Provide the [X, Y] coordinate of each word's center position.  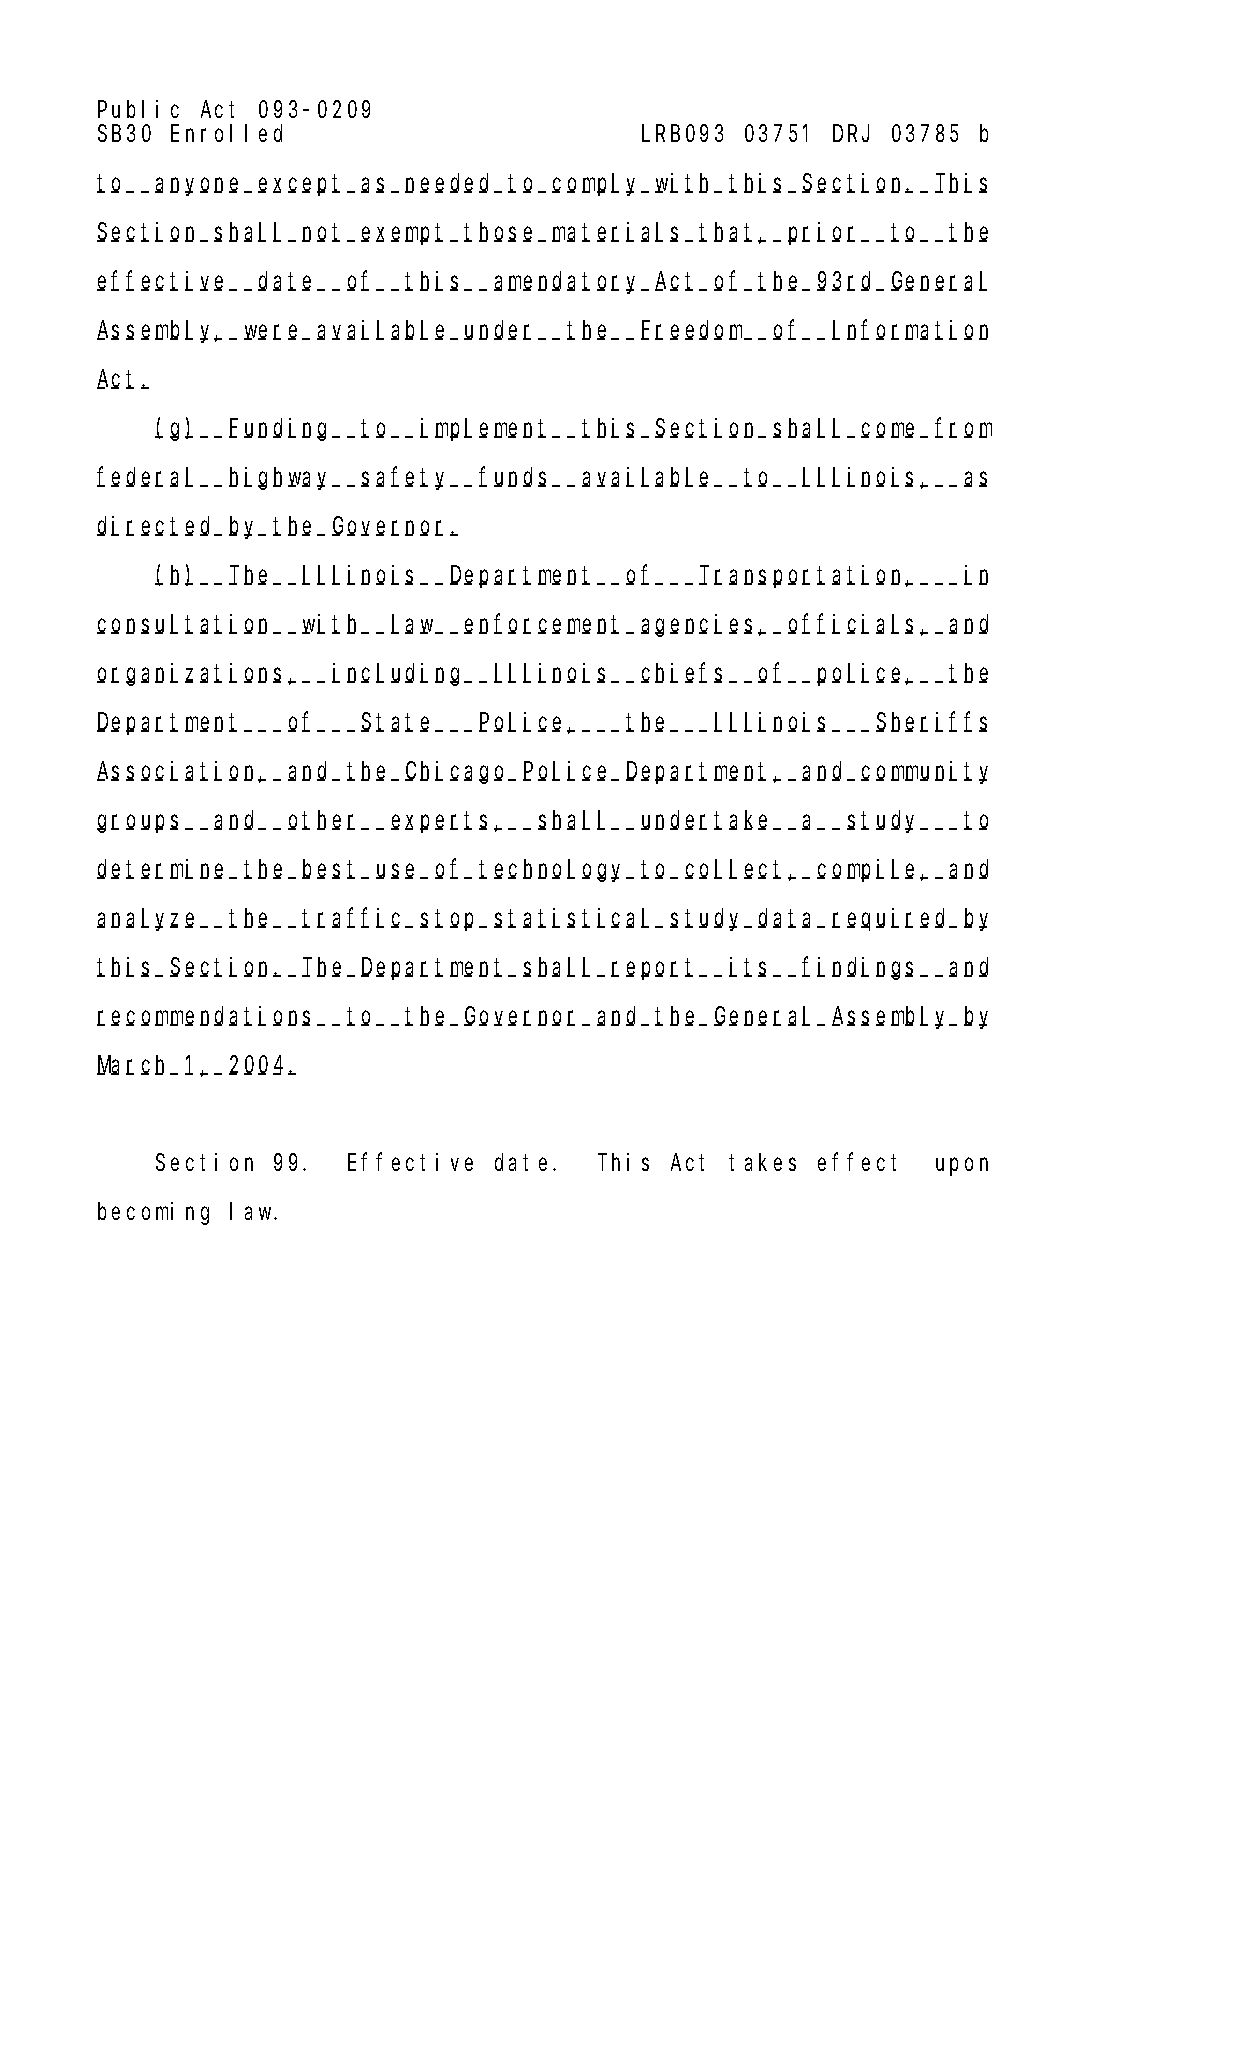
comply [597, 185]
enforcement [545, 624]
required [892, 919]
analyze [149, 920]
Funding [281, 429]
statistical [575, 918]
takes [762, 1162]
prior [825, 233]
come [891, 430]
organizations [193, 674]
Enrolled [226, 133]
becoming [153, 1213]
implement [486, 429]
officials [854, 624]
